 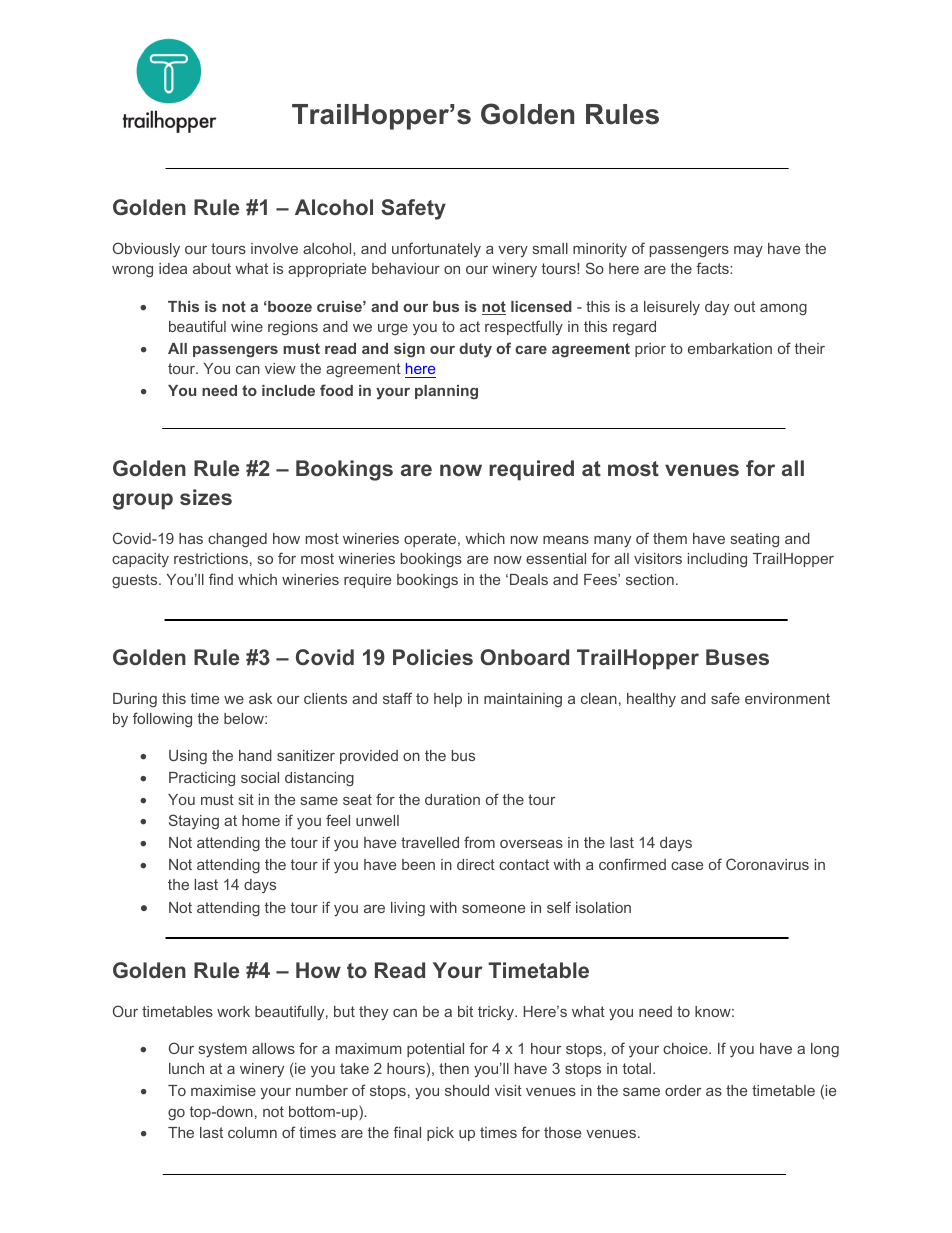 What do you see at coordinates (787, 698) in the page?
I see `environment` at bounding box center [787, 698].
